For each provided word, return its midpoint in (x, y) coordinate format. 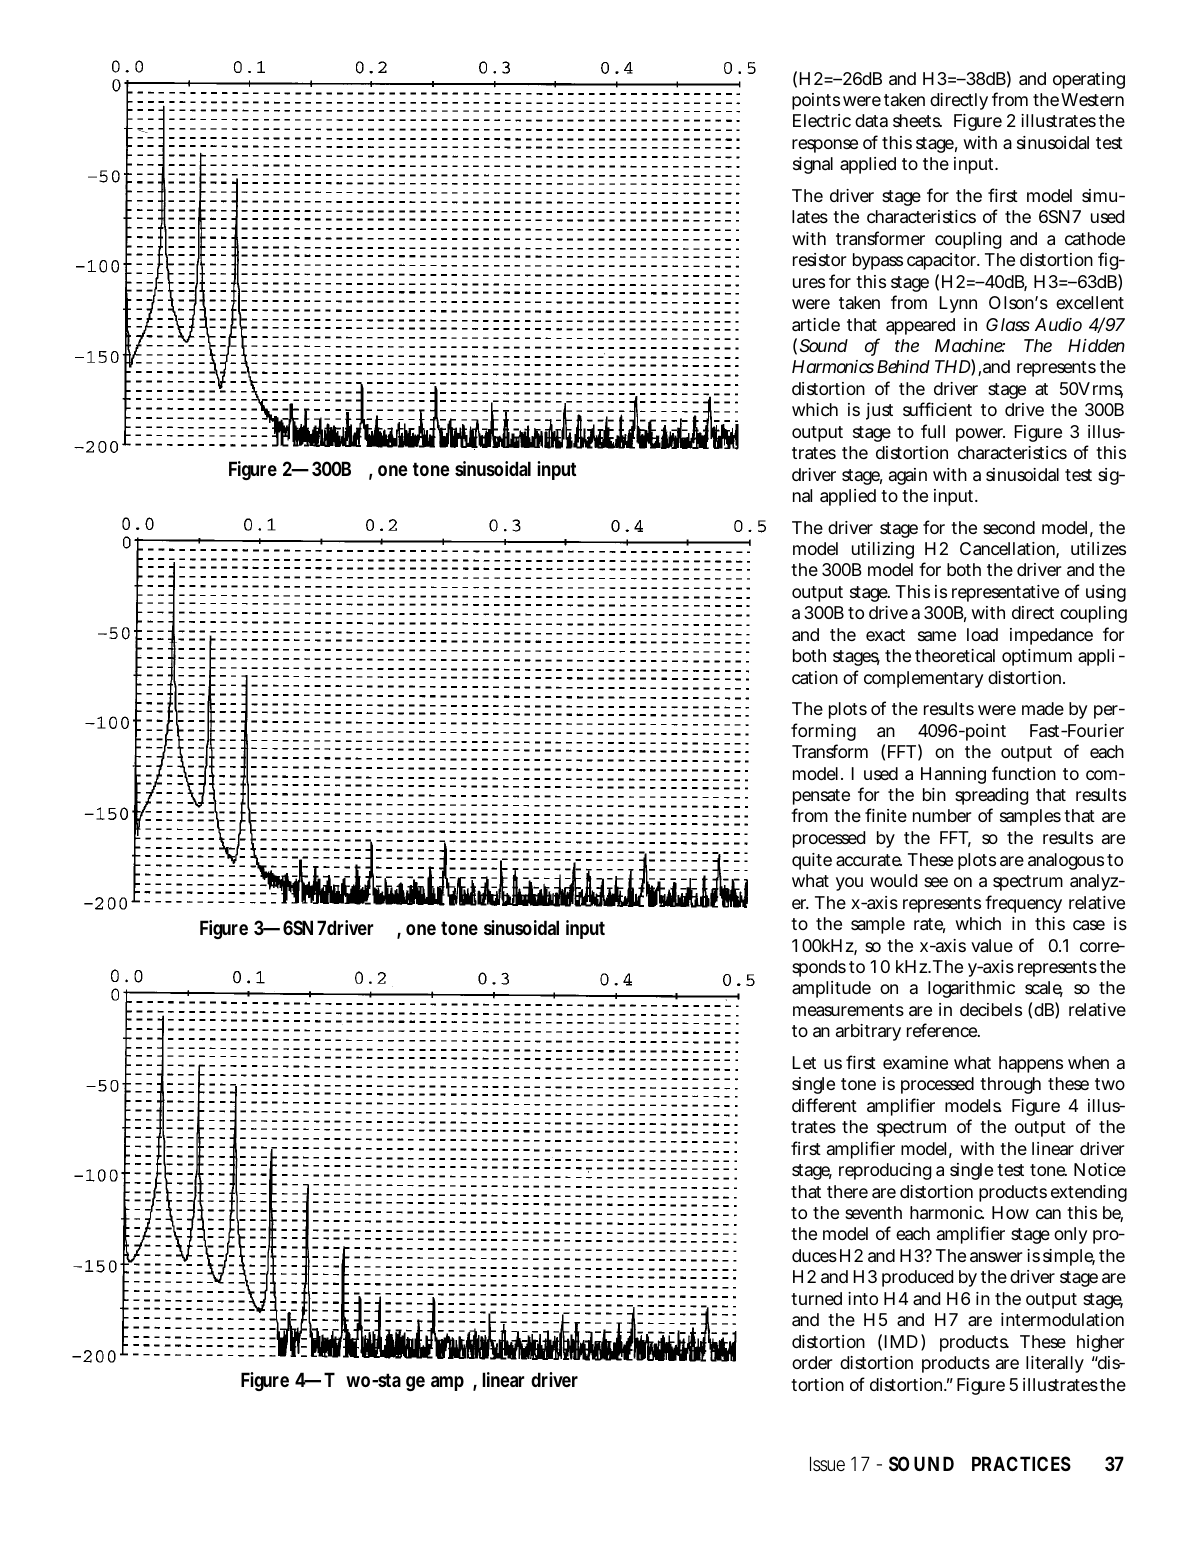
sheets (917, 120)
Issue (827, 1464)
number (942, 815)
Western (1092, 99)
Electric (822, 120)
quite (812, 861)
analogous (1066, 861)
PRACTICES (1021, 1463)
